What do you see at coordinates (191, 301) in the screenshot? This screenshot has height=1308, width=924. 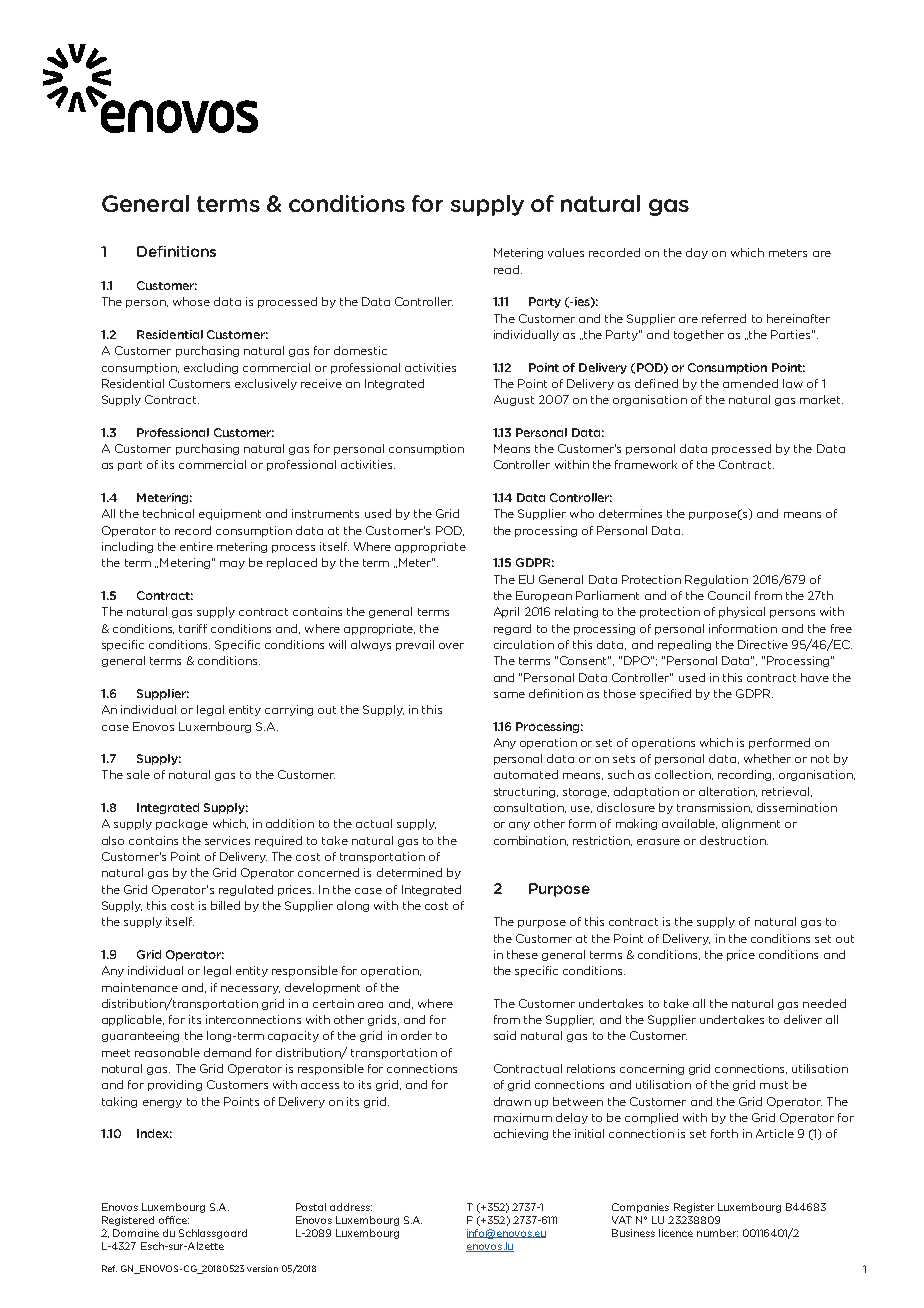 I see `whose` at bounding box center [191, 301].
